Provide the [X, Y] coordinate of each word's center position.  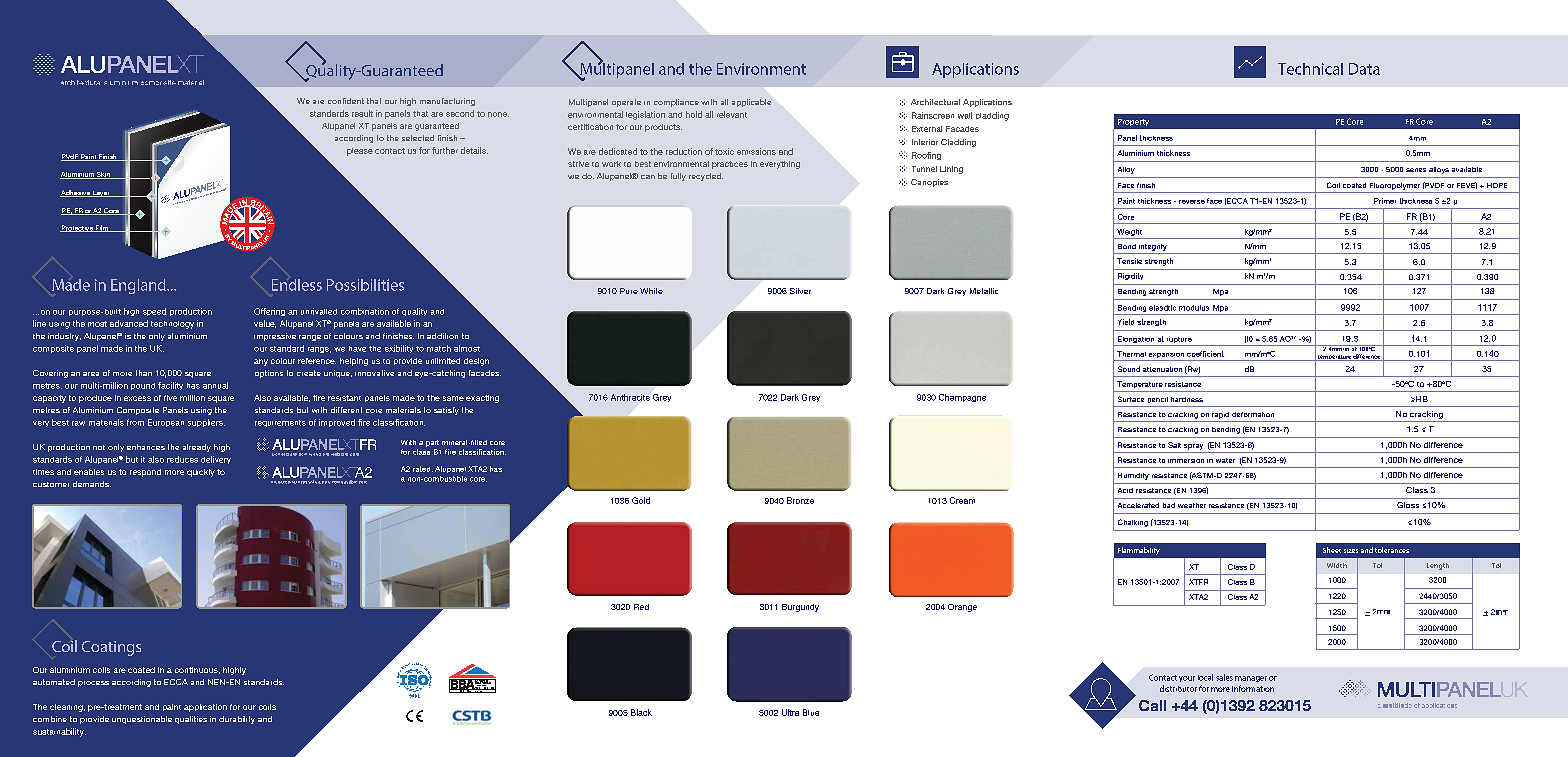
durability [237, 720]
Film [102, 228]
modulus [1194, 308]
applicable [751, 103]
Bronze [800, 500]
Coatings [111, 648]
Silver [800, 291]
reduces [182, 459]
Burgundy [800, 608]
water [1225, 460]
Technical [1310, 69]
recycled [706, 177]
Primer [1385, 201]
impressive [275, 337]
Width [1337, 565]
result [362, 113]
